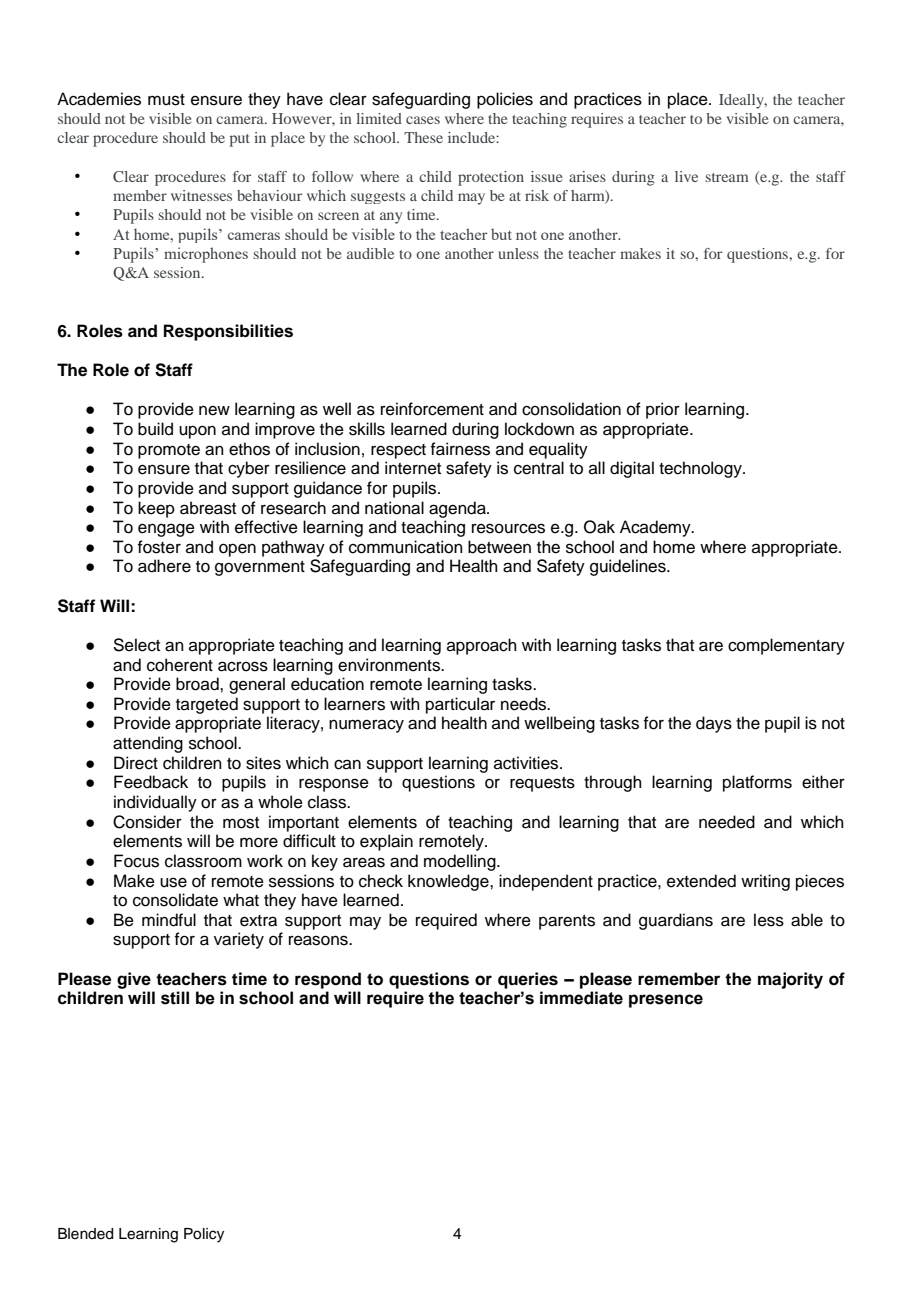 The height and width of the image is (1298, 924). Describe the element at coordinates (432, 409) in the image. I see `reinforcement` at that location.
